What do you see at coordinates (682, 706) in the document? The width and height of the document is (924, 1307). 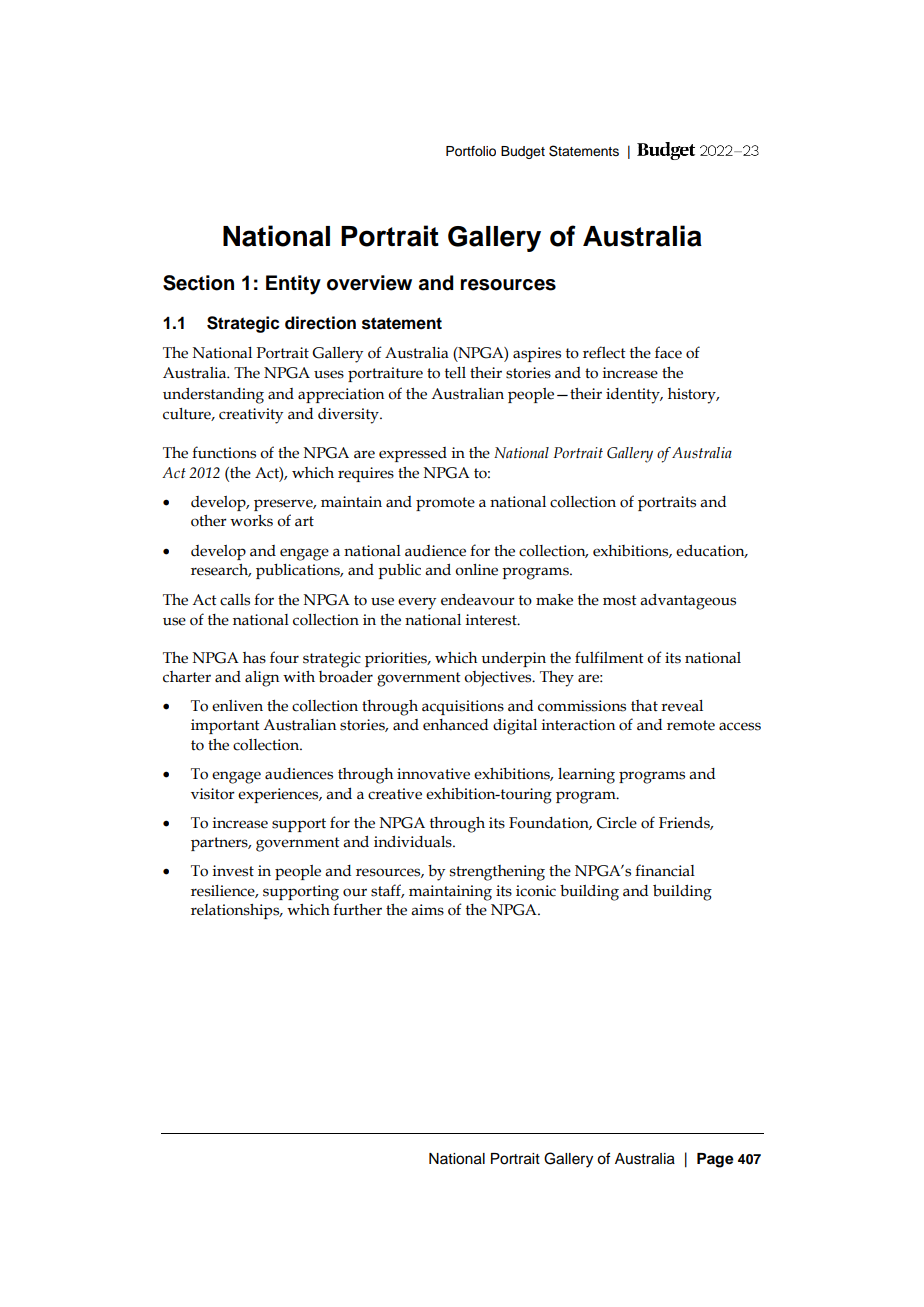 I see `reveal` at bounding box center [682, 706].
